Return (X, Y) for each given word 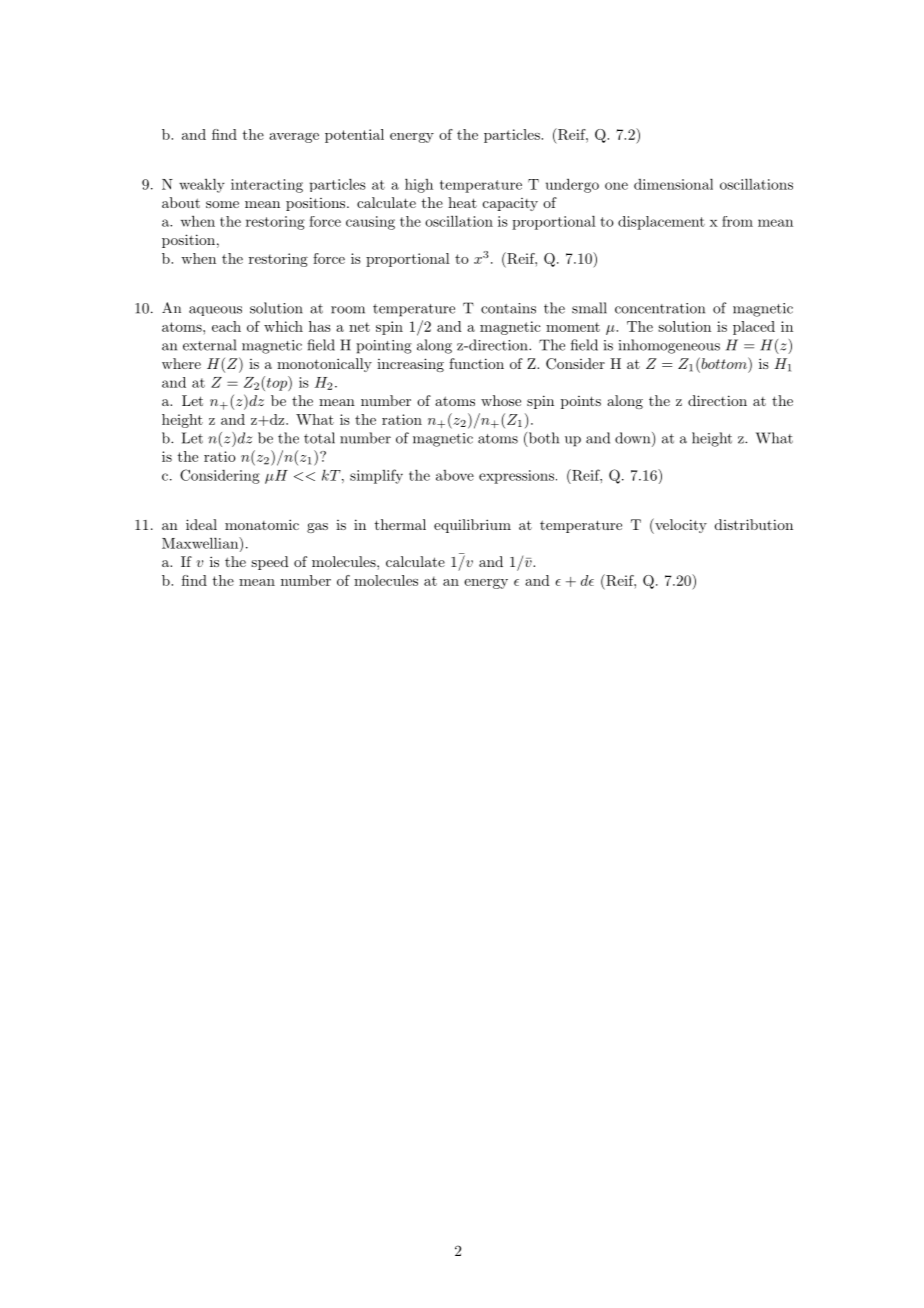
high (419, 186)
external (209, 345)
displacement (661, 223)
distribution (754, 524)
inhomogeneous (669, 346)
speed (270, 563)
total (319, 438)
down (634, 439)
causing (370, 223)
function (476, 363)
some (222, 204)
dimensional (673, 184)
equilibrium (472, 526)
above (455, 475)
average (294, 138)
